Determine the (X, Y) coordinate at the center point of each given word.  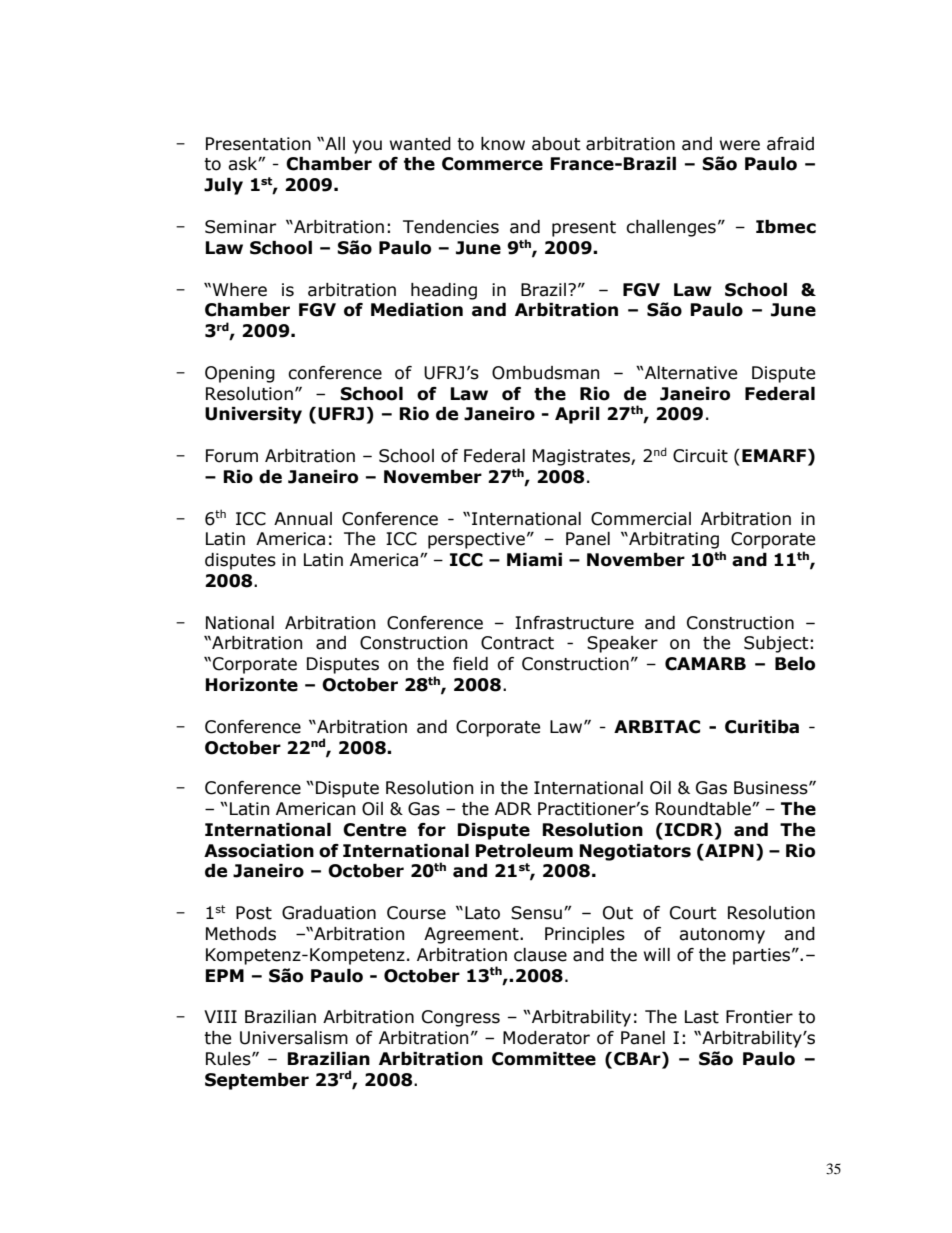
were (740, 145)
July (223, 186)
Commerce (492, 164)
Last (702, 1017)
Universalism (294, 1038)
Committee (544, 1059)
